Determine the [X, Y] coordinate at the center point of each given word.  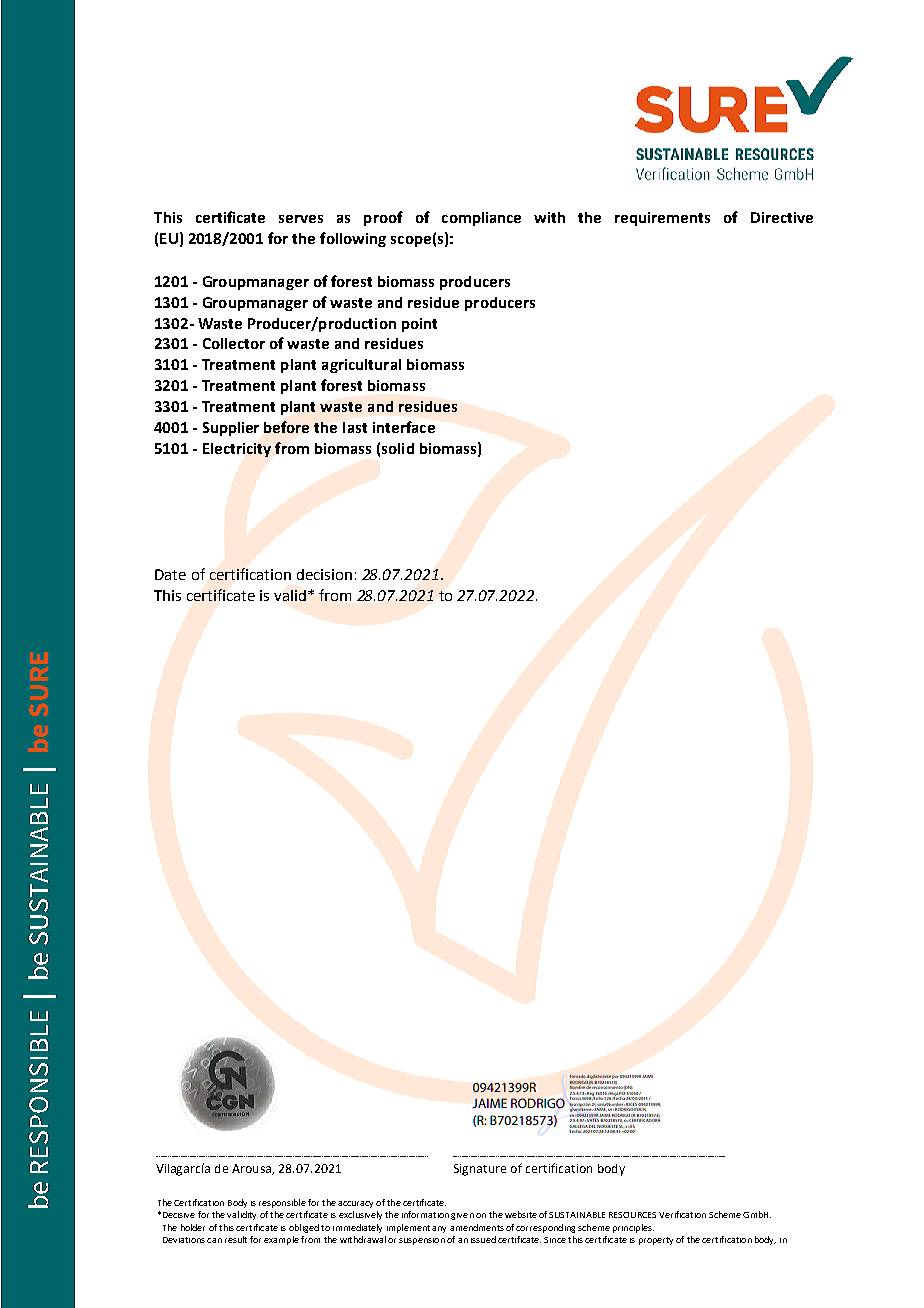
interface [404, 427]
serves [301, 219]
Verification [682, 1214]
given [462, 1216]
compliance [481, 219]
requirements [662, 219]
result [236, 1239]
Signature [480, 1170]
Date [170, 574]
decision [324, 574]
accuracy [355, 1204]
